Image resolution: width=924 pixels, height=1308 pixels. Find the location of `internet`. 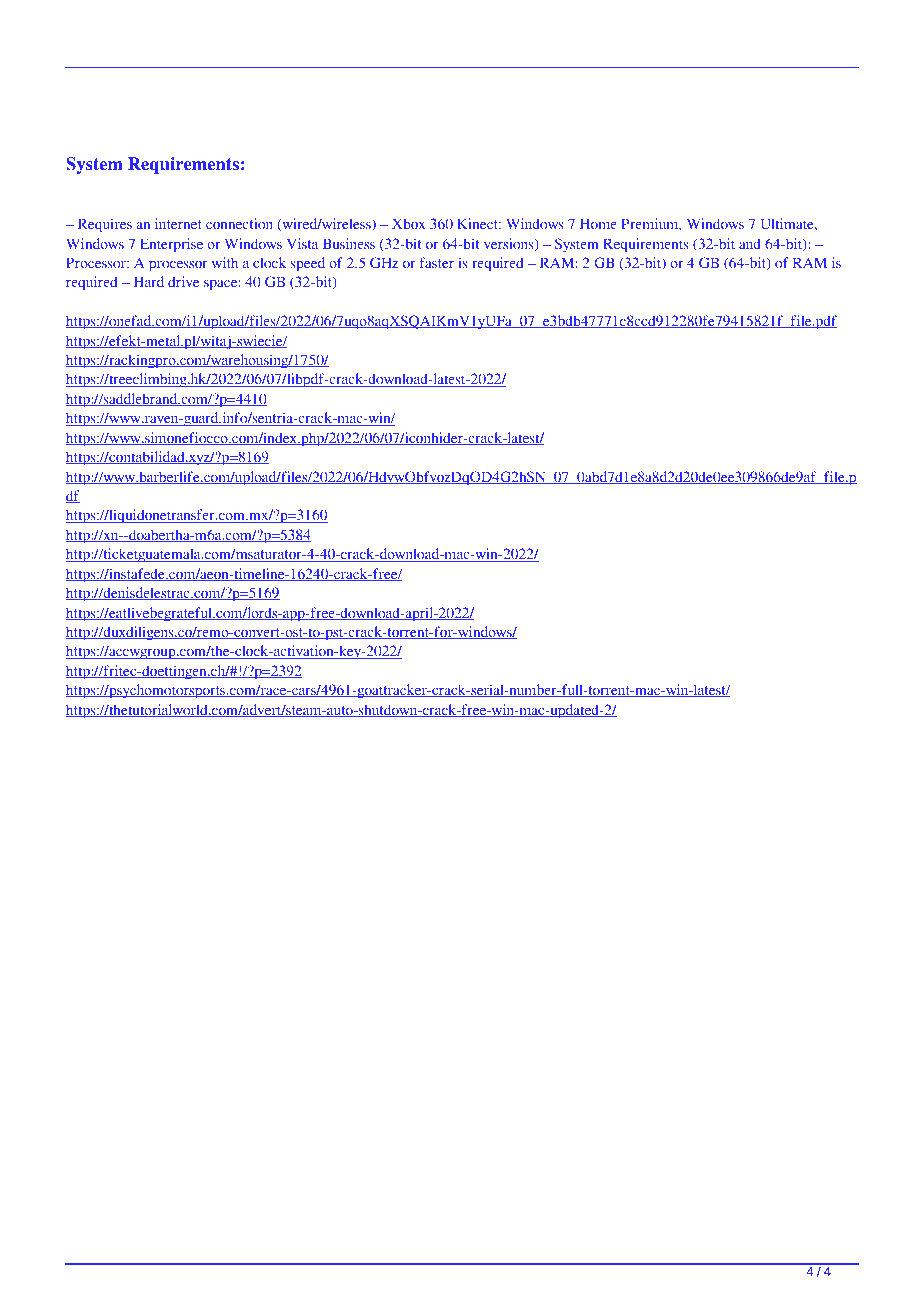

internet is located at coordinates (178, 223).
